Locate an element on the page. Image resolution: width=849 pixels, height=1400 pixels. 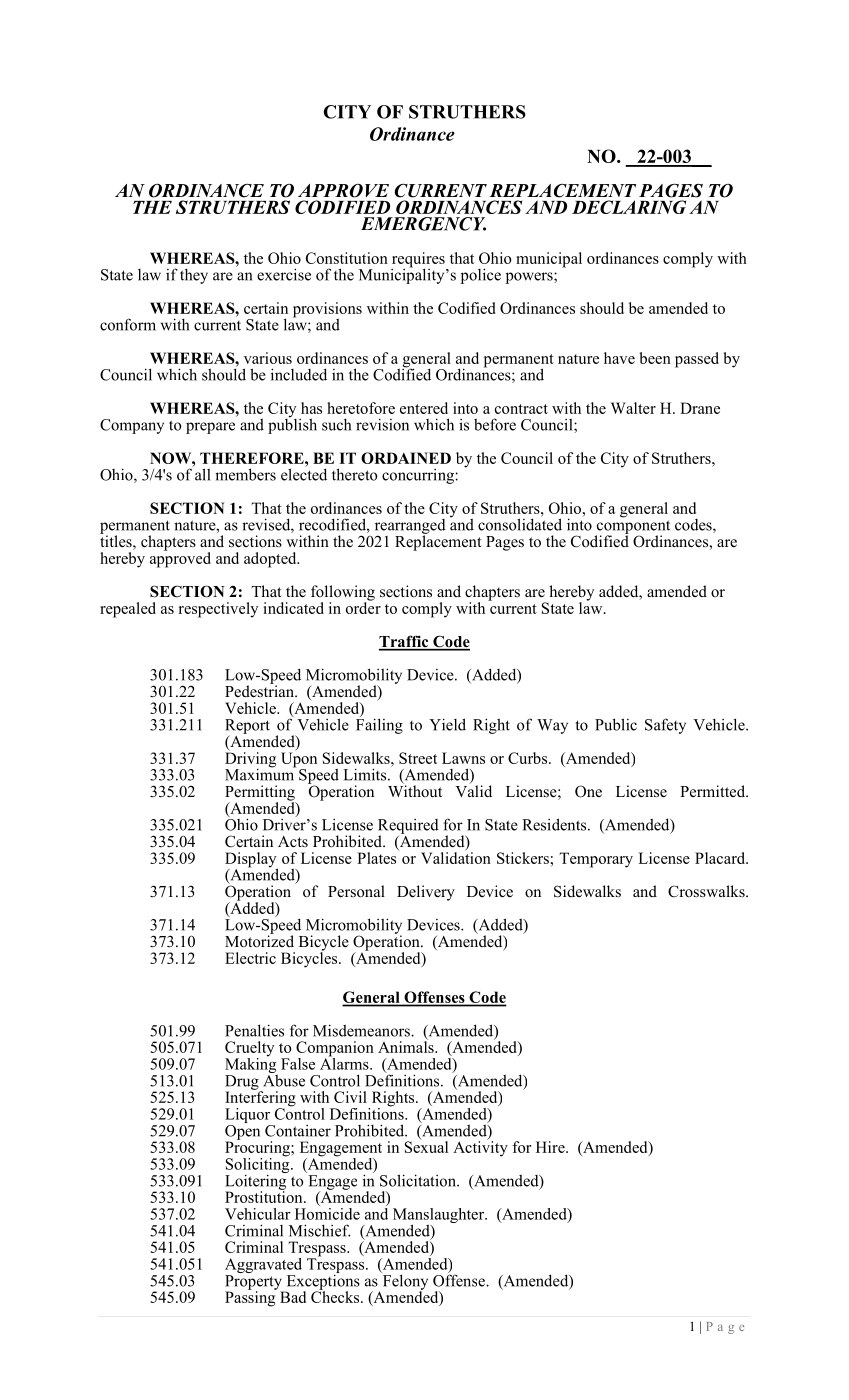
Motorized is located at coordinates (259, 940).
